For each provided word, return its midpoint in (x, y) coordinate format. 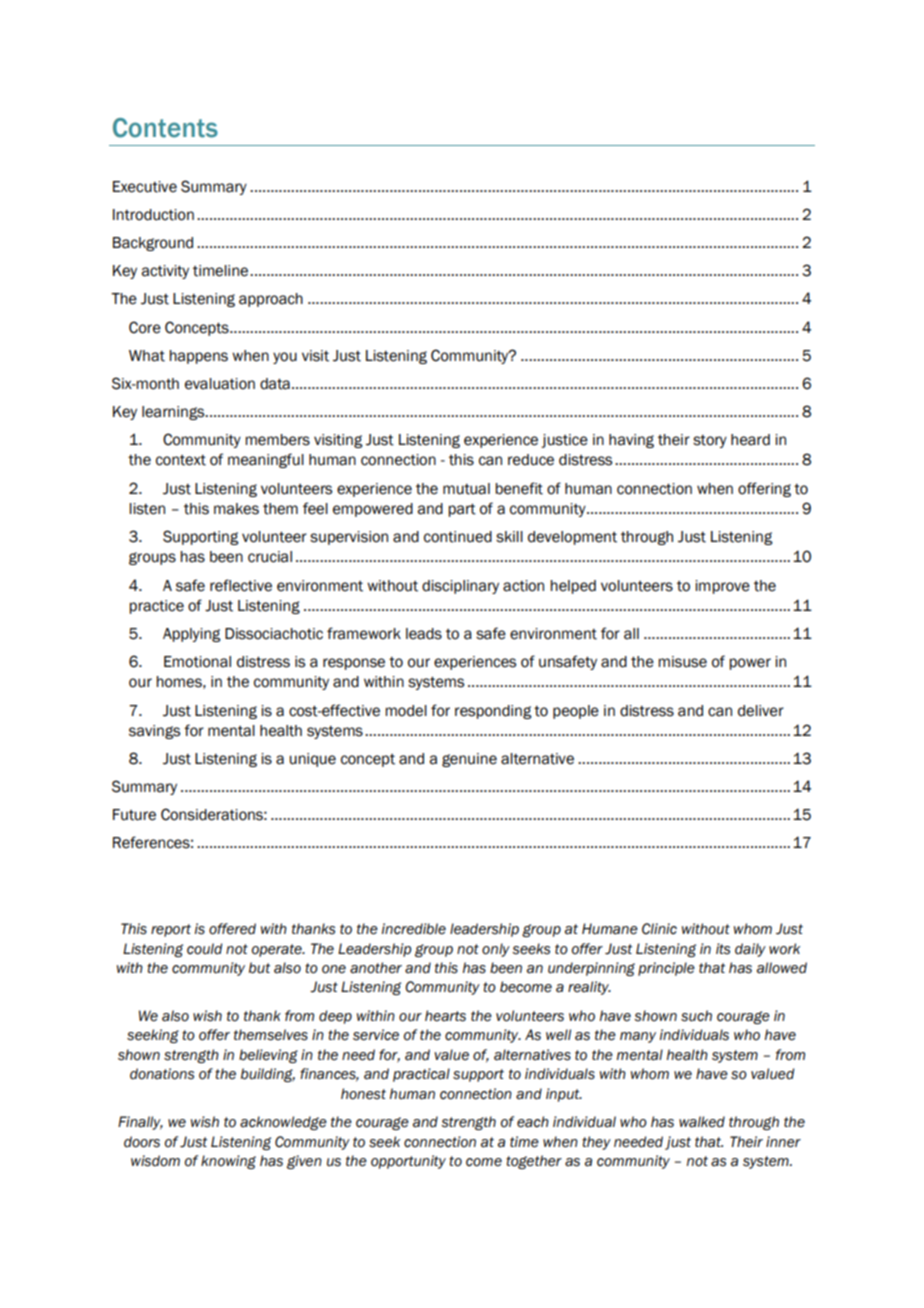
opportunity (408, 1162)
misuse (682, 662)
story (710, 441)
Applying (192, 635)
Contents (165, 128)
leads (424, 634)
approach (271, 300)
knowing (228, 1162)
